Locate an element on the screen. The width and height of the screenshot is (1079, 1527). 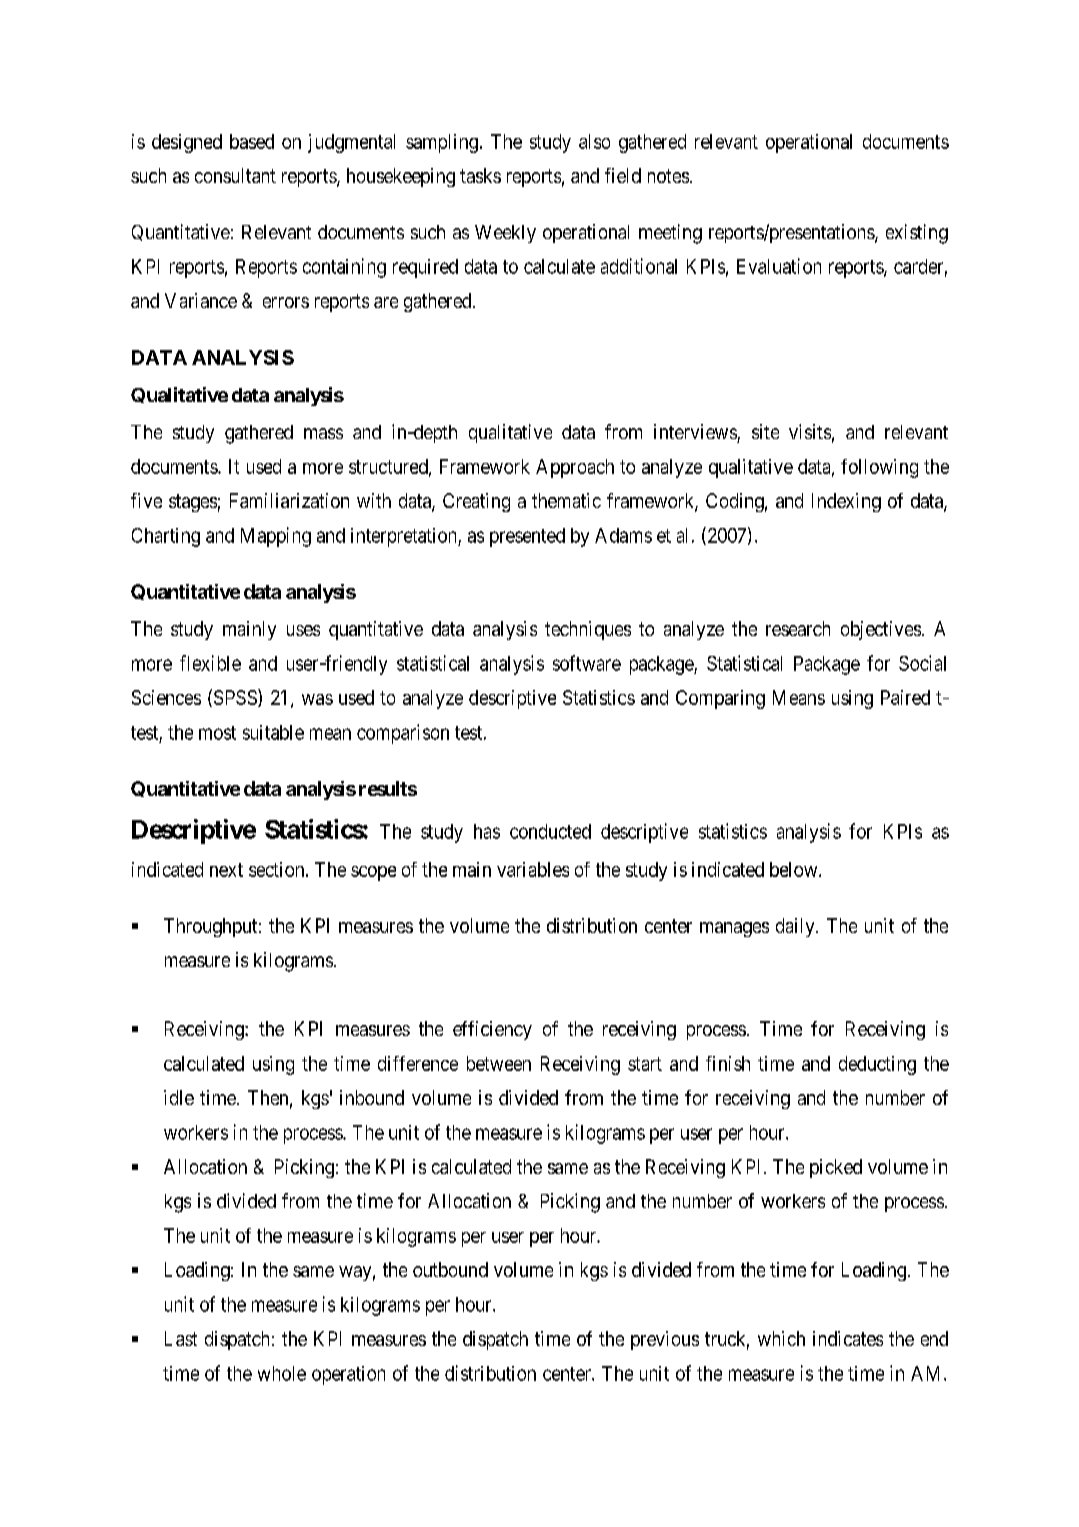
conducted is located at coordinates (550, 831).
